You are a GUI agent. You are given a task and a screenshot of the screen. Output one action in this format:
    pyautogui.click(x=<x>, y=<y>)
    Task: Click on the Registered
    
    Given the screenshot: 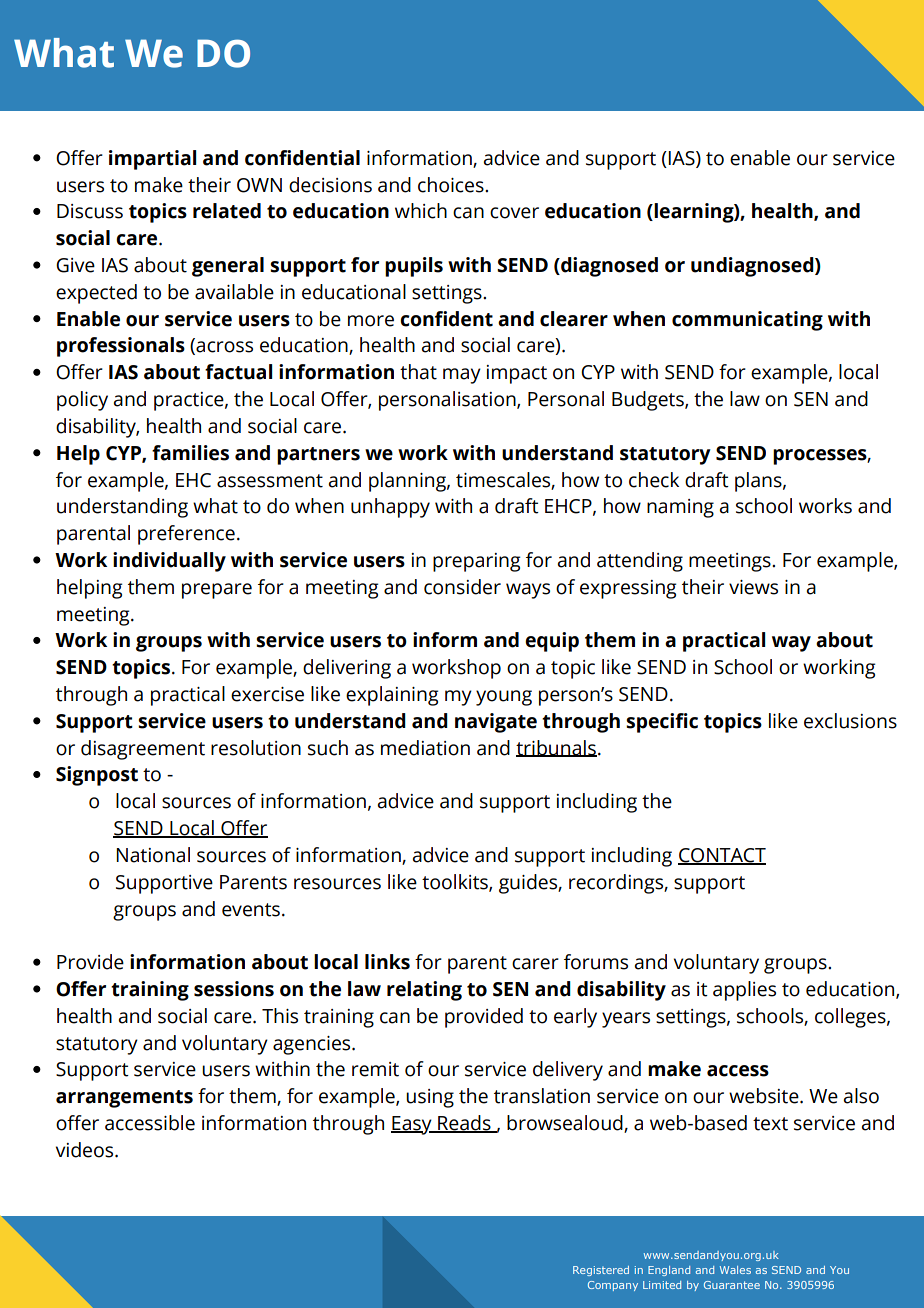 What is the action you would take?
    pyautogui.click(x=601, y=1271)
